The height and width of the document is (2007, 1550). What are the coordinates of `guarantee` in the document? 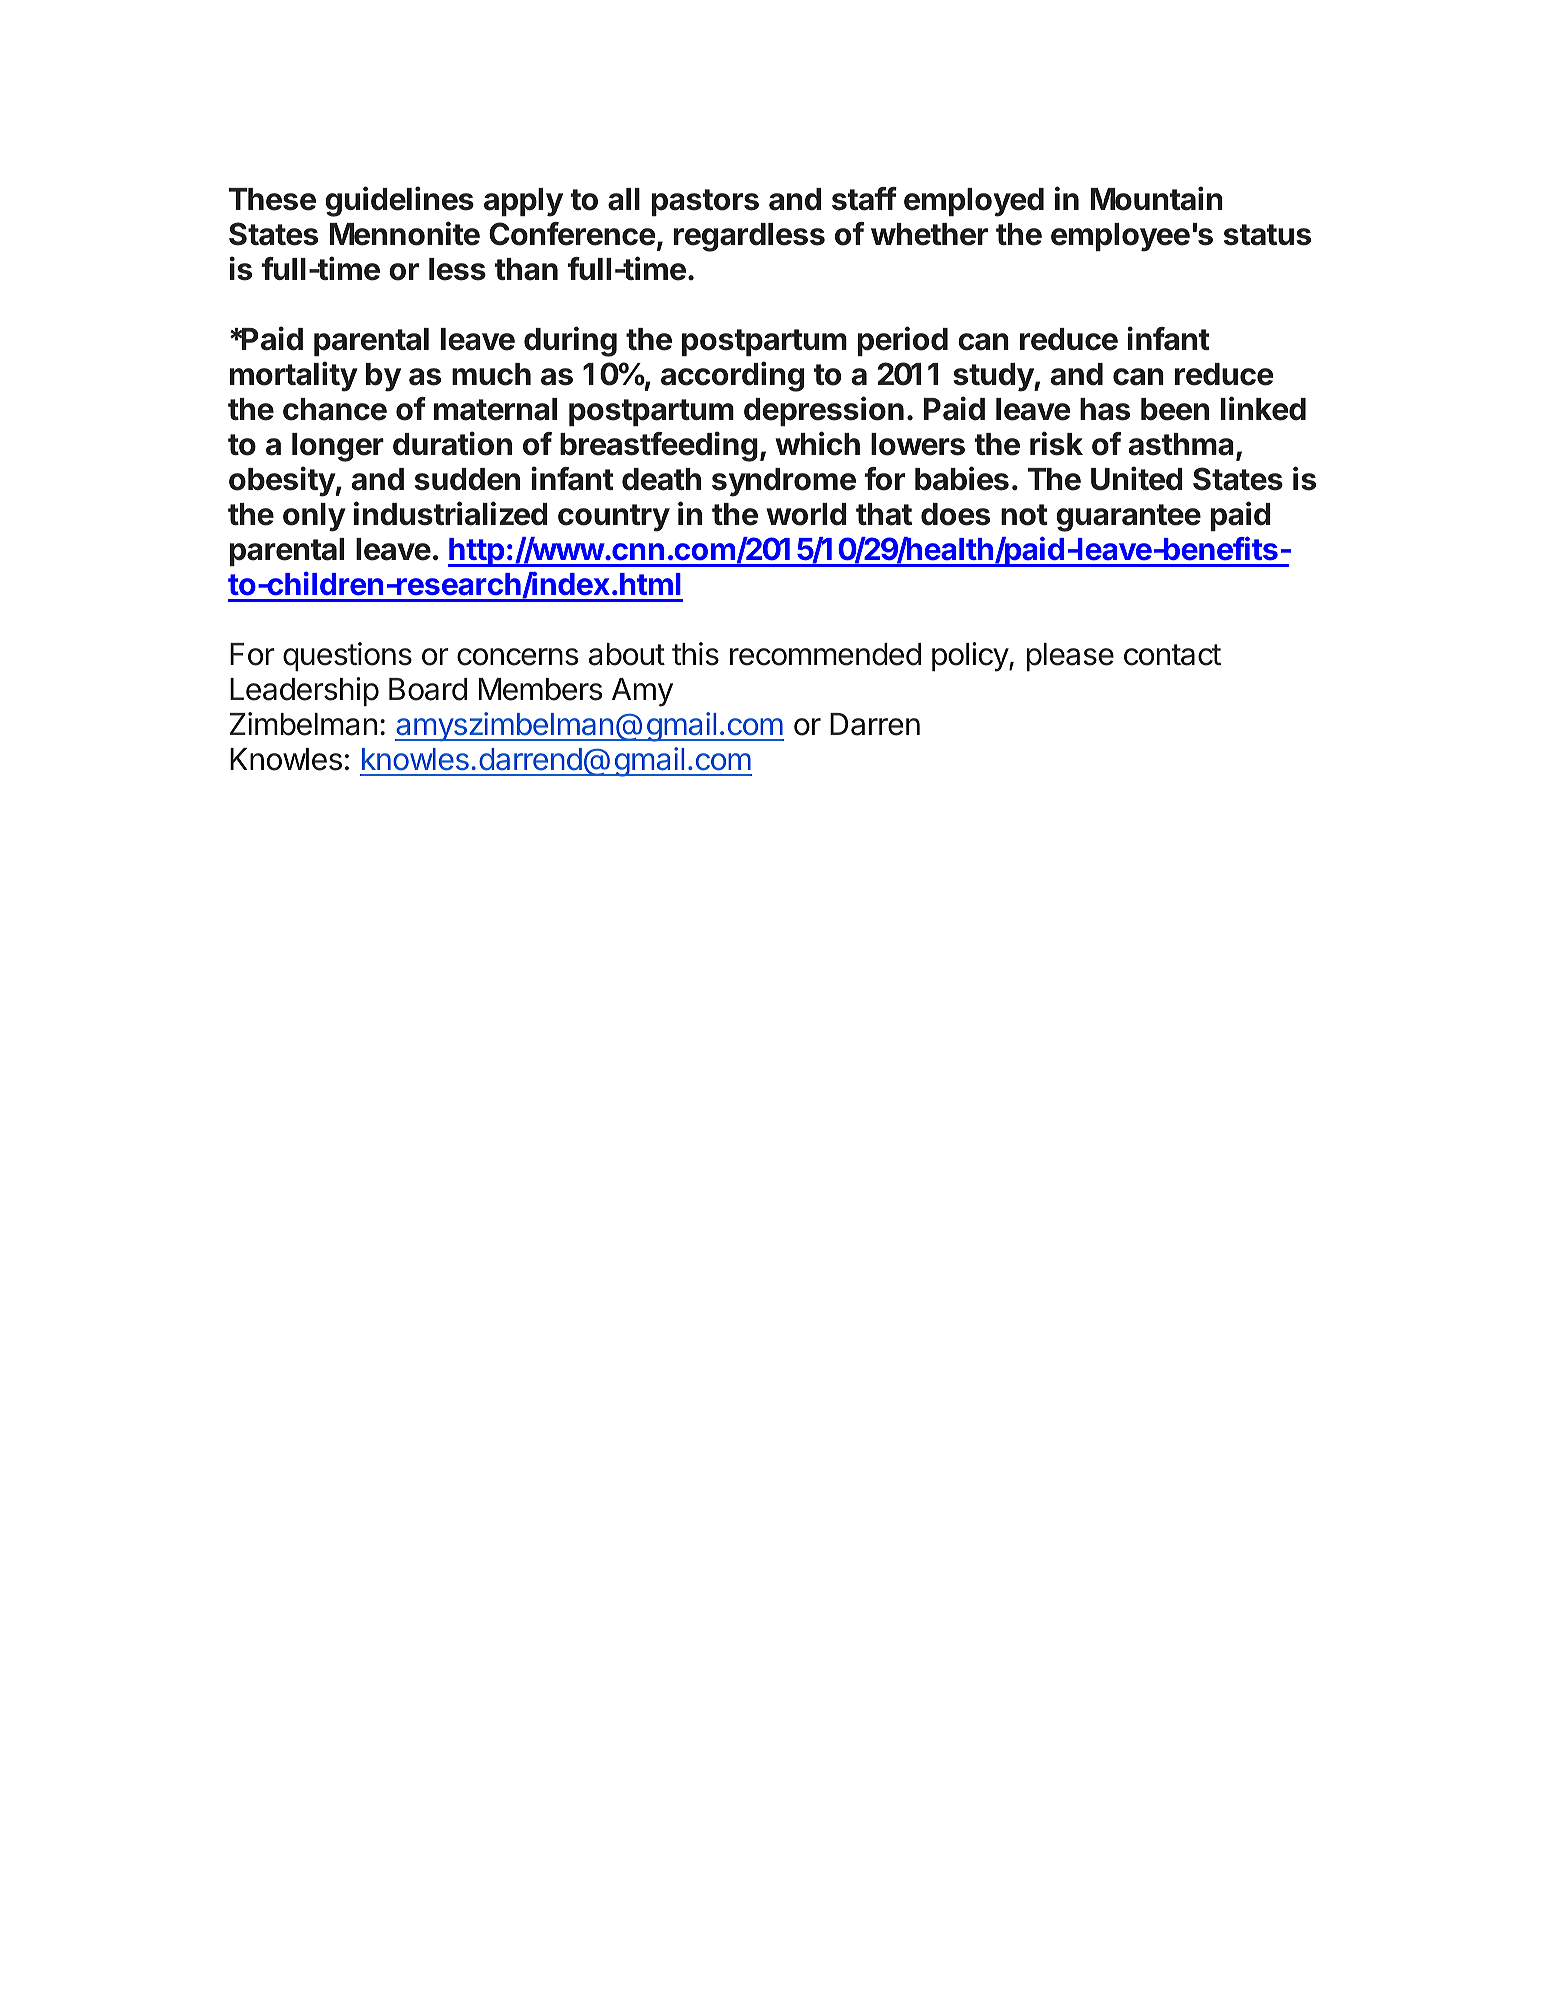 It's located at (1128, 518).
